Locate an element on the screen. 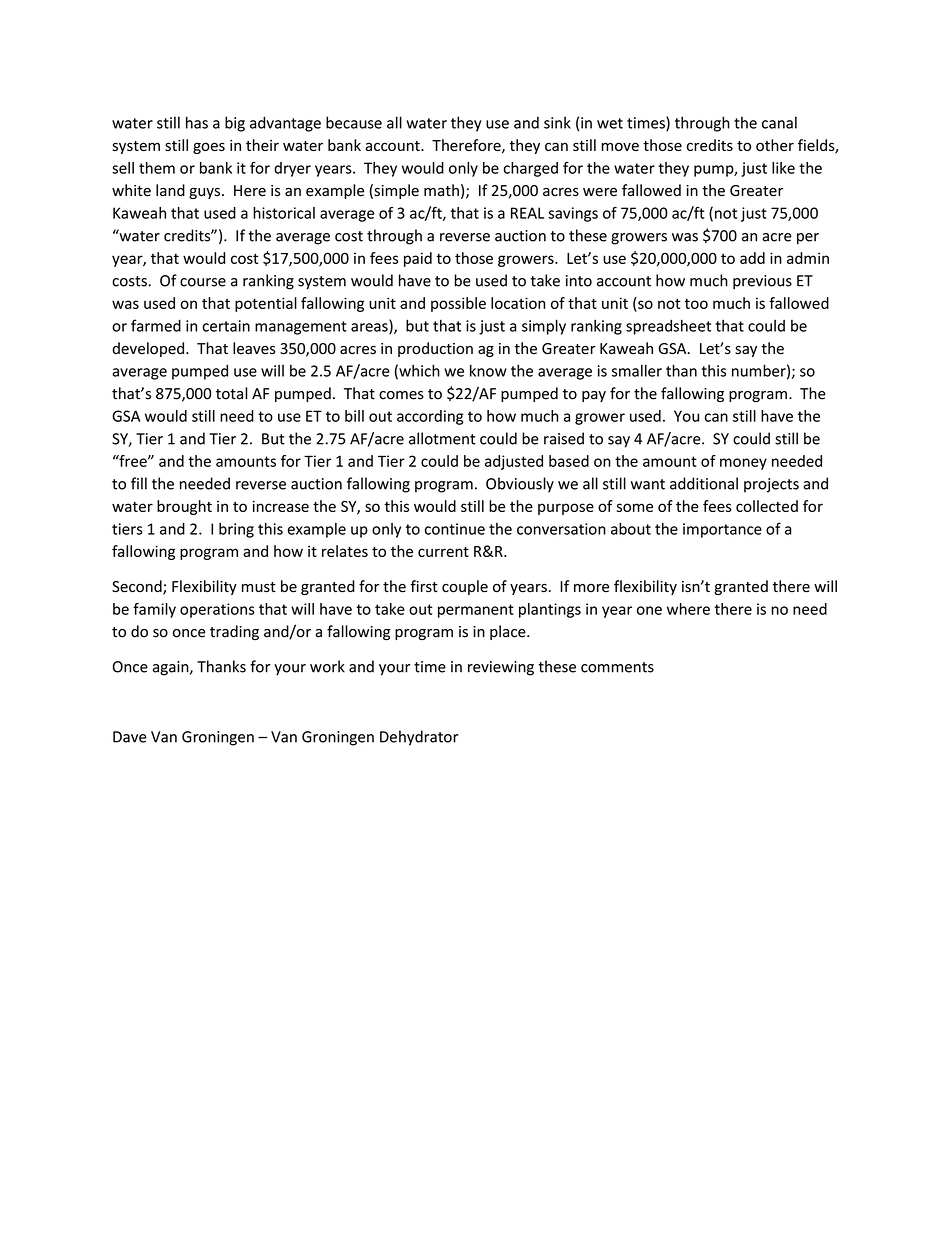 This screenshot has width=952, height=1233. other is located at coordinates (775, 145).
